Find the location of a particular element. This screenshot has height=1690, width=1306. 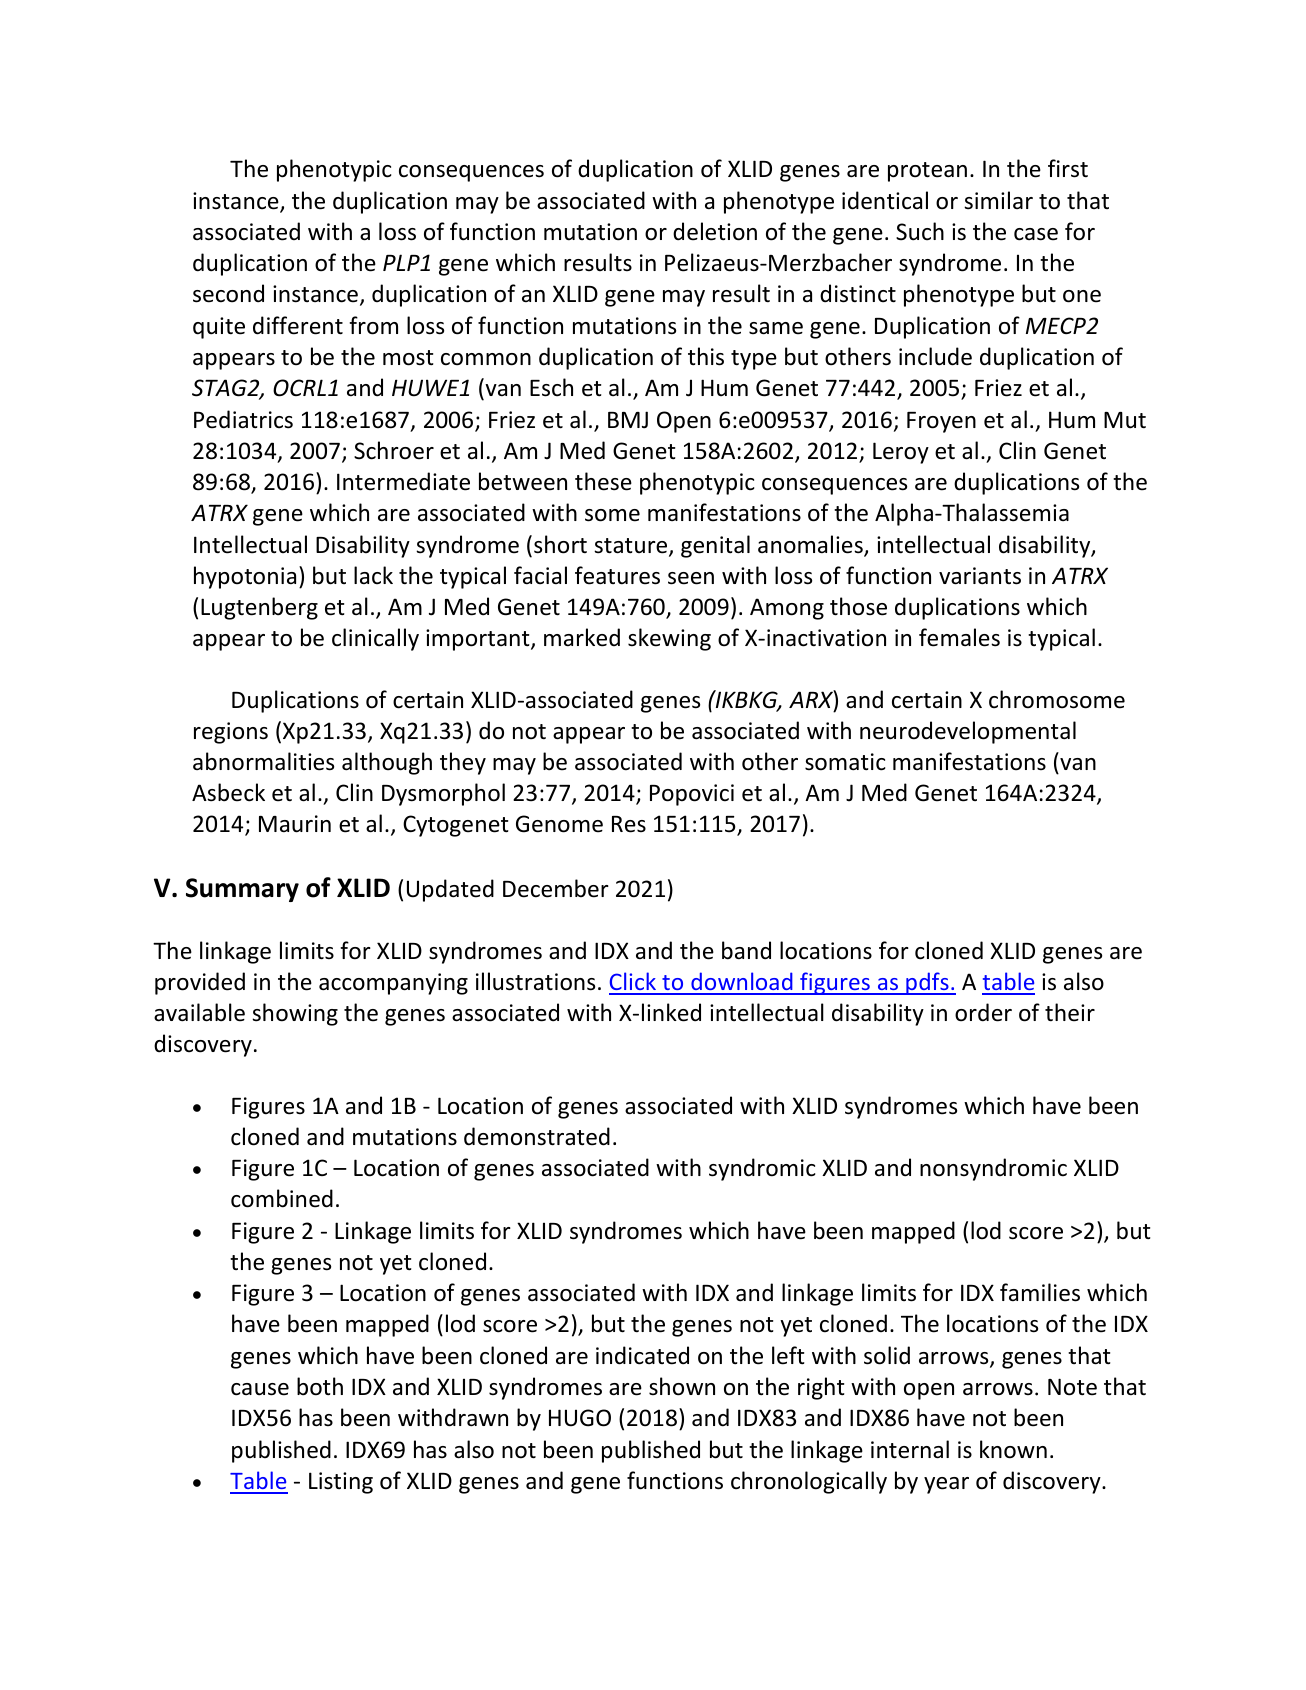

Genome is located at coordinates (559, 824).
